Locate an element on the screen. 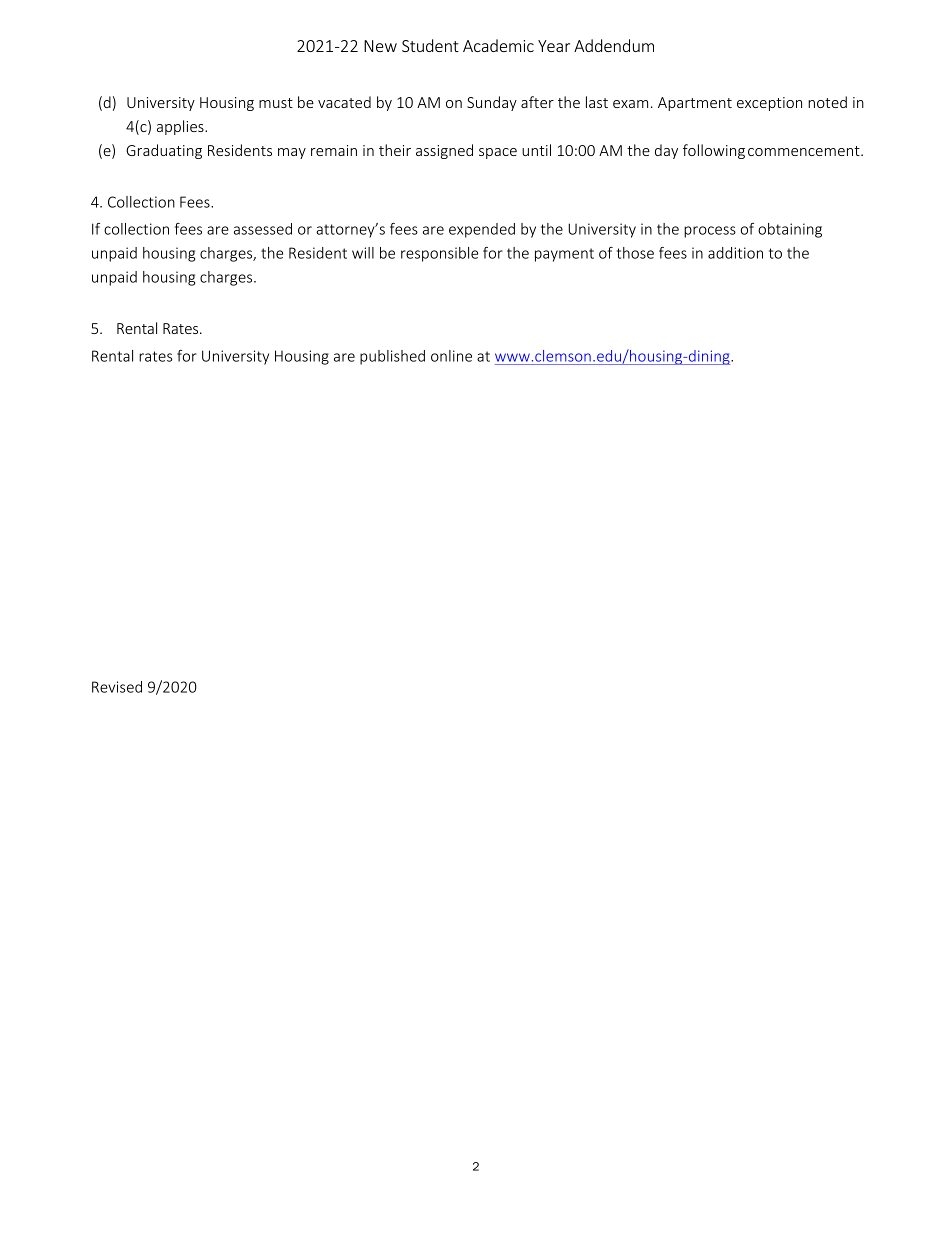 This screenshot has width=952, height=1233. responsible is located at coordinates (439, 254).
